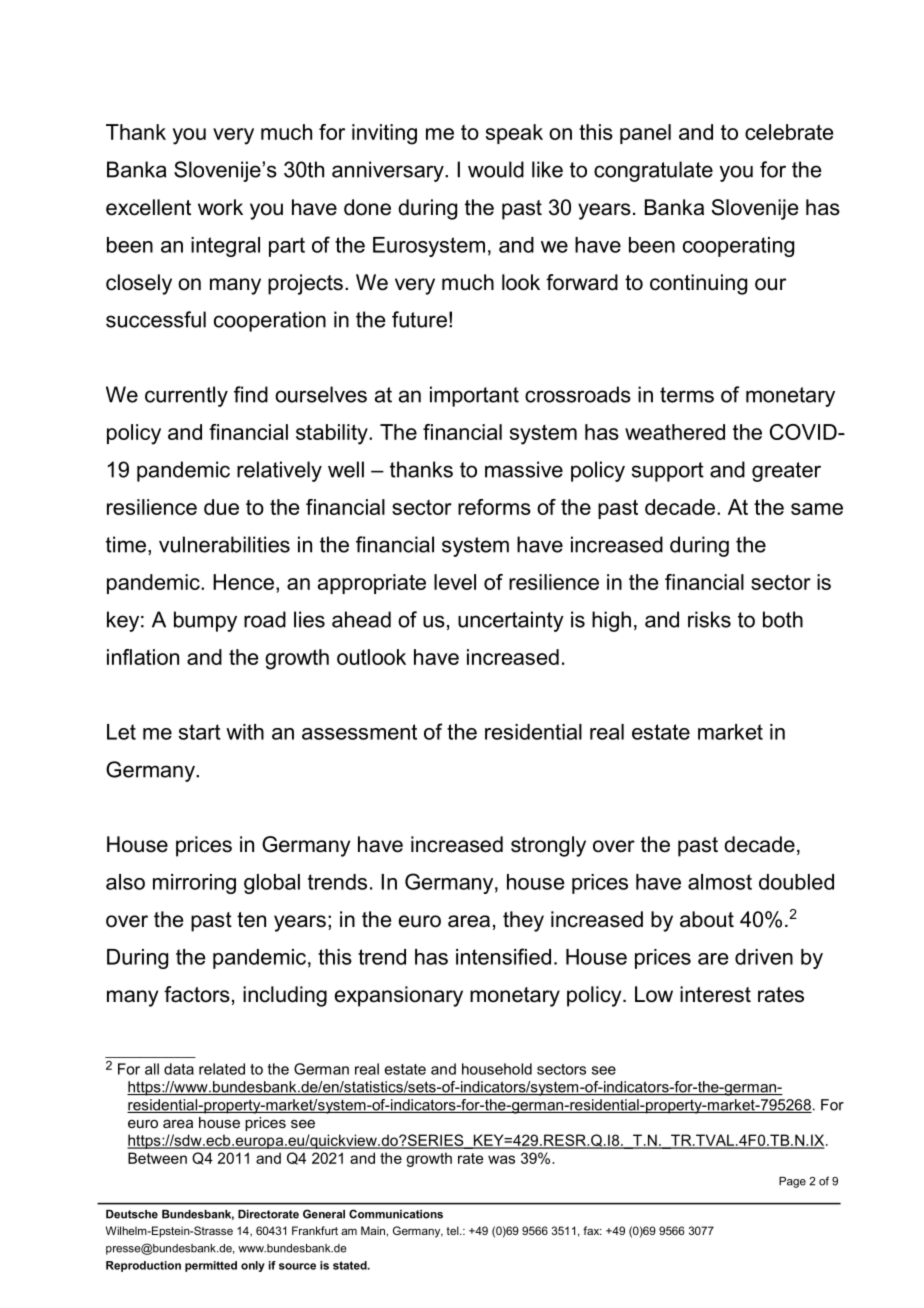  Describe the element at coordinates (211, 1266) in the page. I see `permitted` at that location.
